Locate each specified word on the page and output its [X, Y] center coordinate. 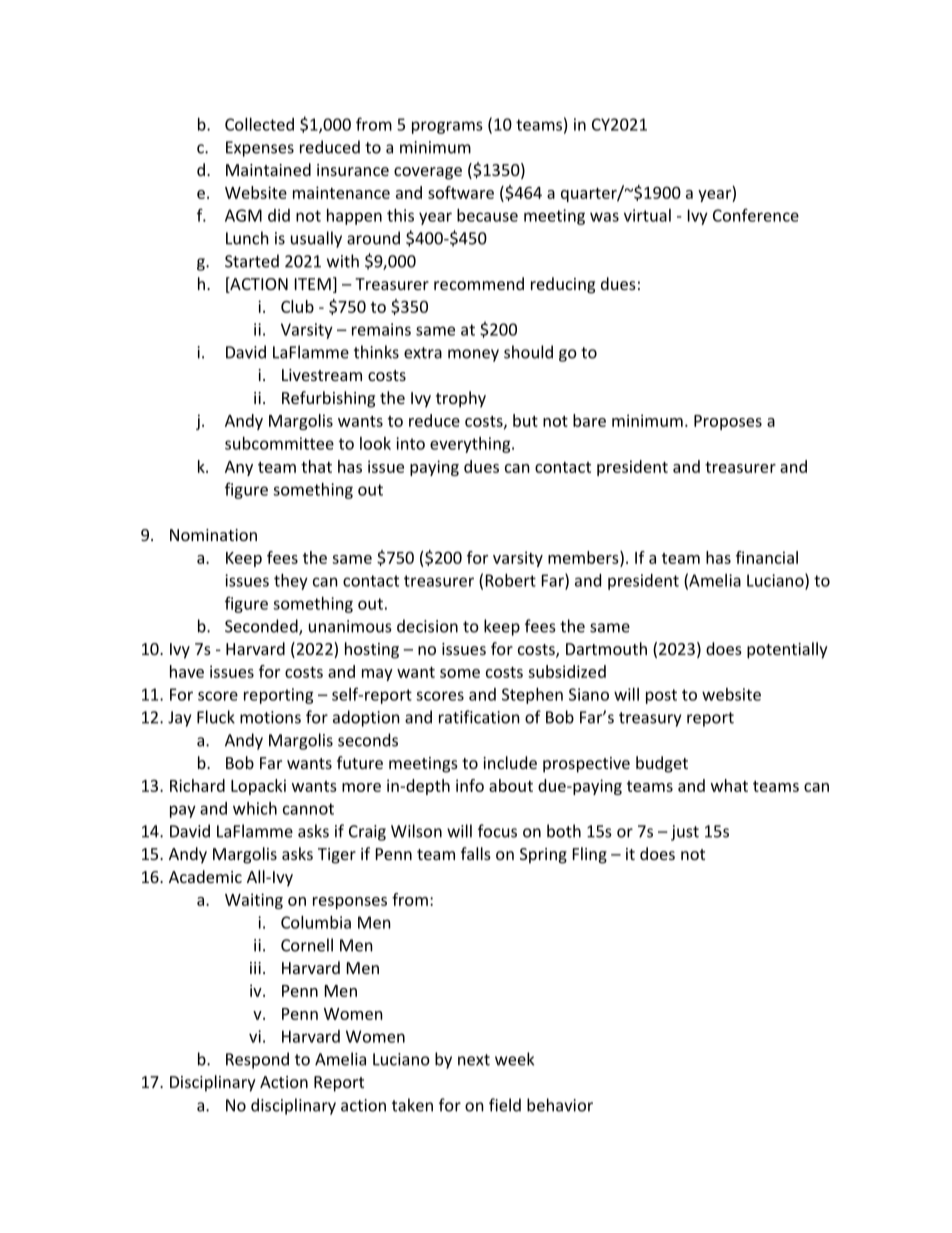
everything [471, 445]
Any [239, 468]
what [729, 785]
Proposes [728, 422]
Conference [756, 215]
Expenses [260, 149]
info [470, 785]
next [474, 1060]
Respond [257, 1060]
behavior [560, 1105]
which [255, 808]
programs [447, 127]
